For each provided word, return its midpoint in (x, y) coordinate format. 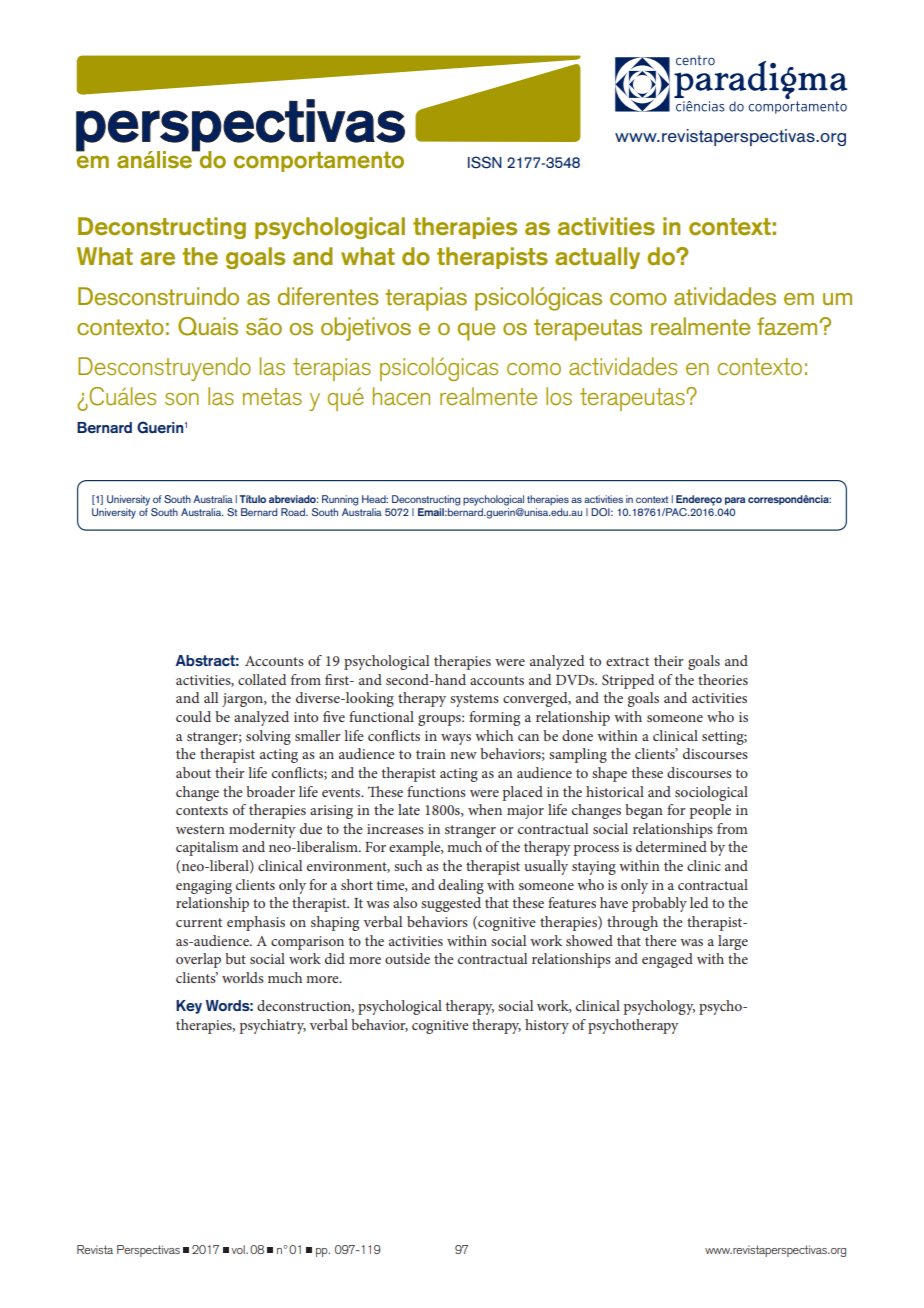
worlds (243, 977)
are (157, 258)
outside (407, 958)
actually (597, 258)
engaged (667, 960)
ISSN (485, 162)
